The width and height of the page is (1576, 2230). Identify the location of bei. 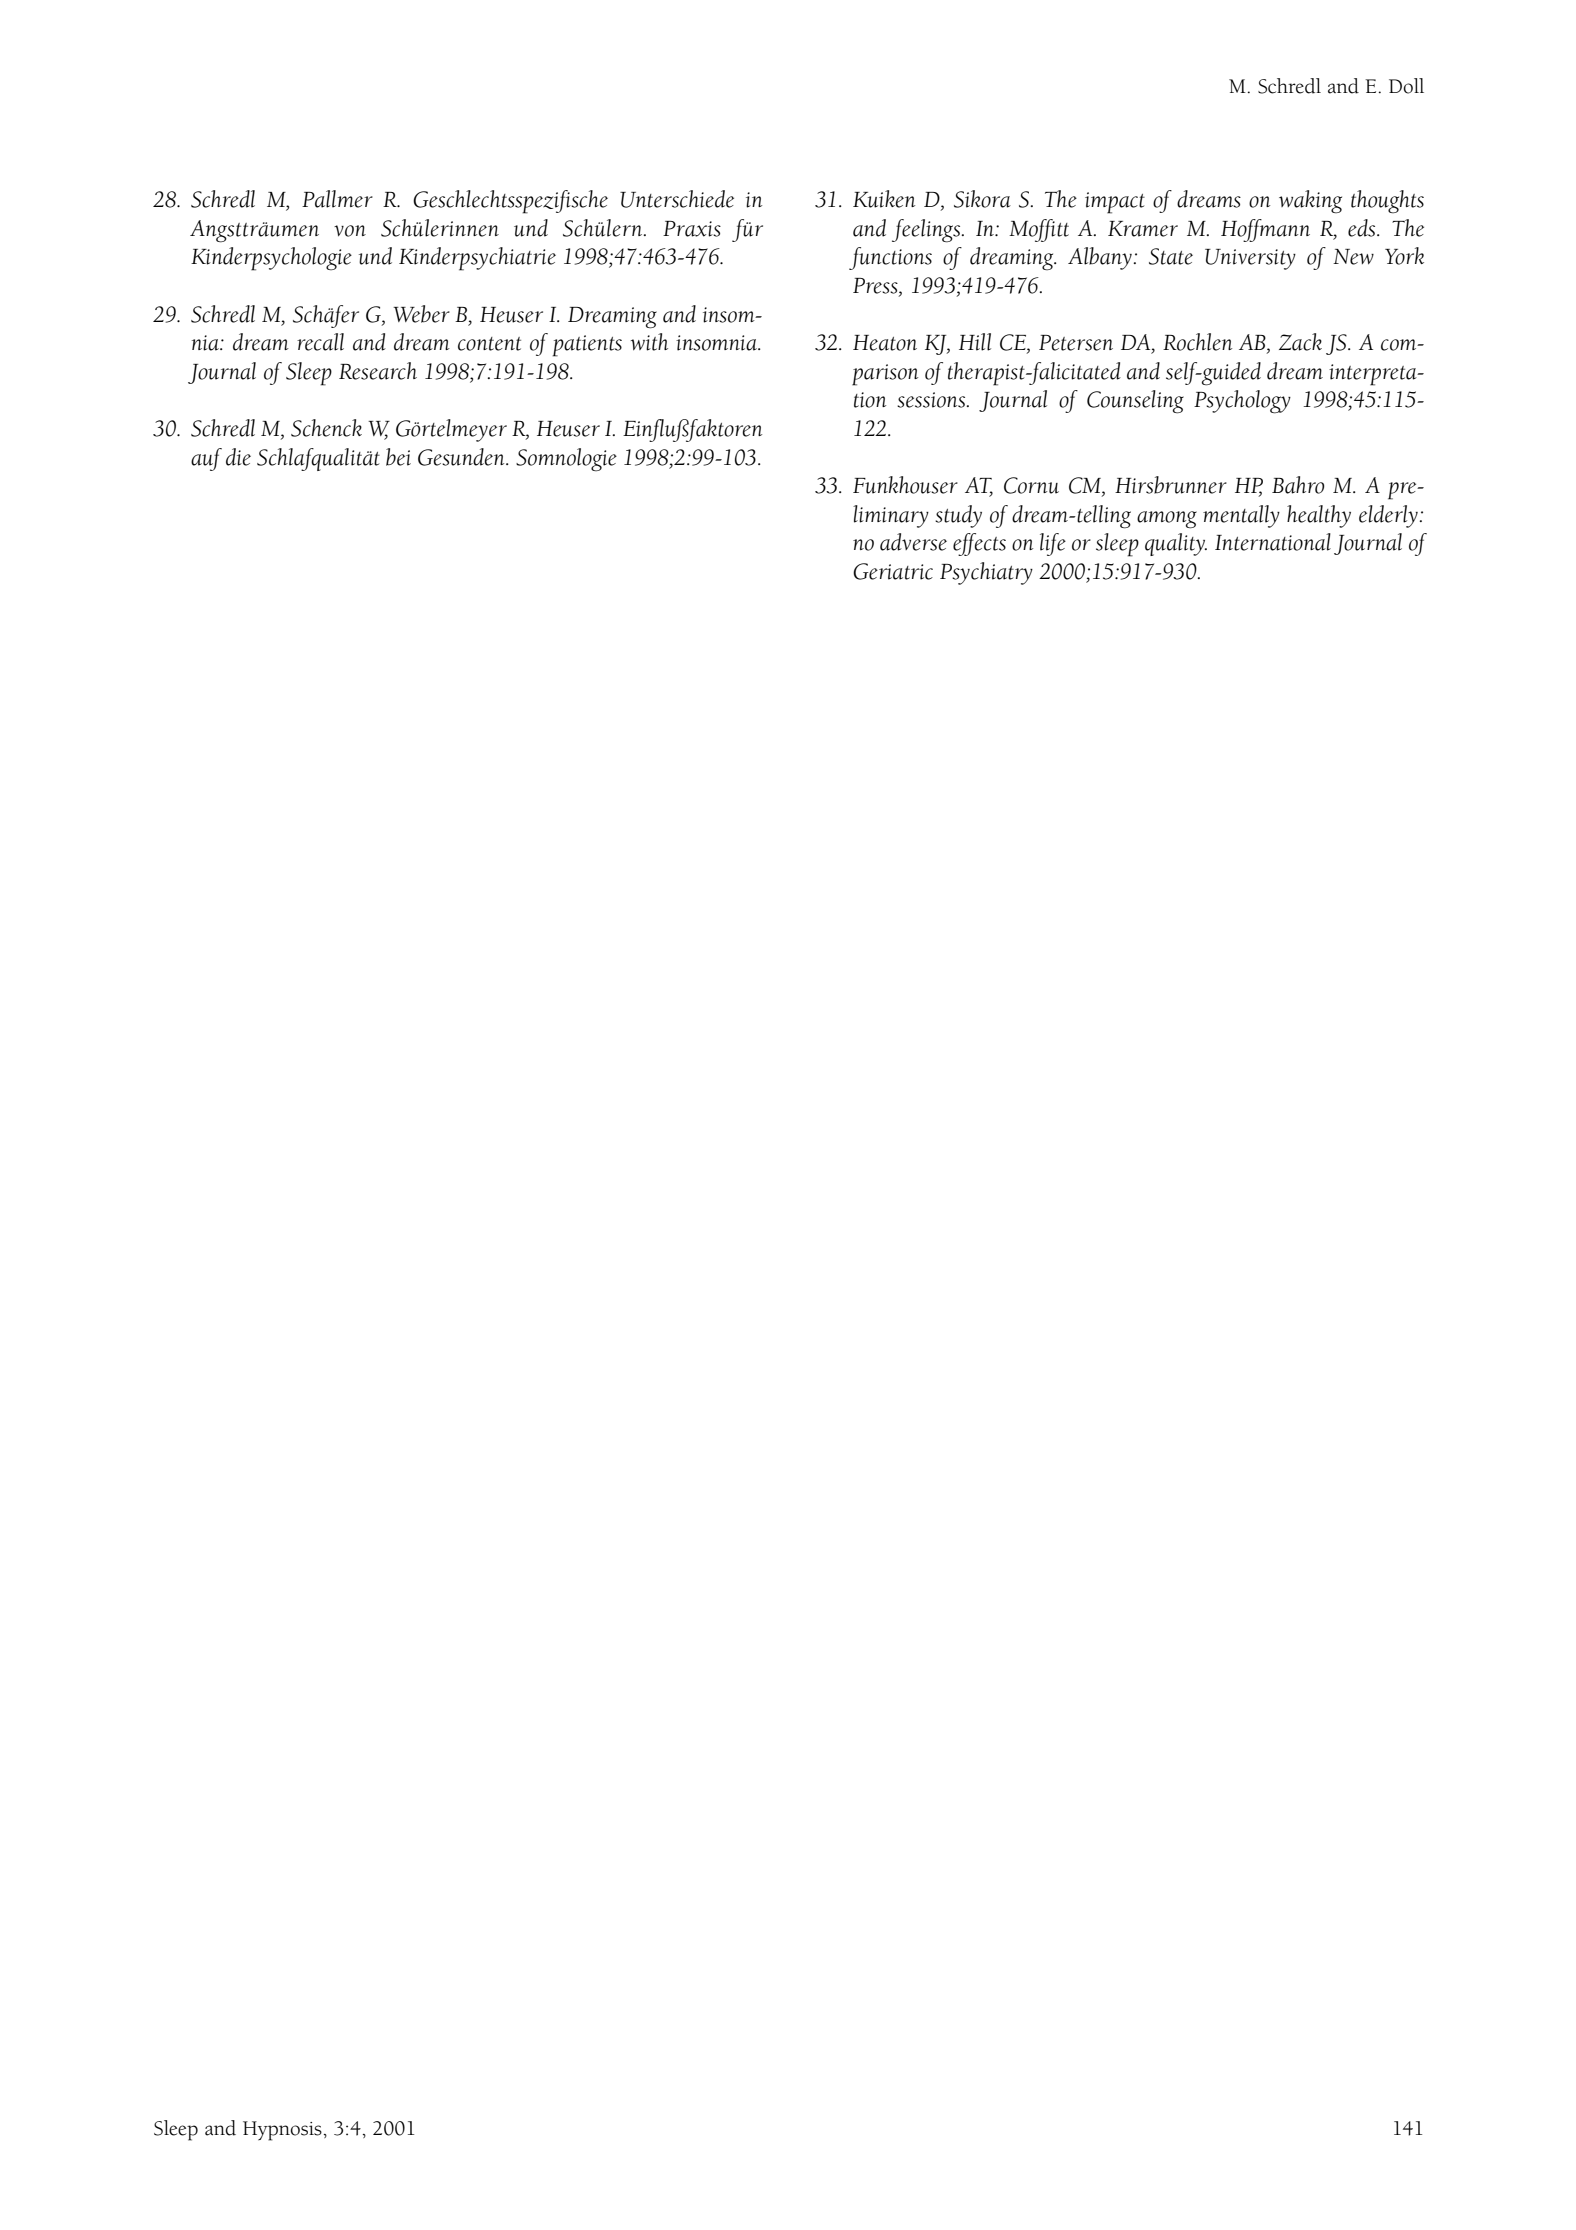
(398, 457).
